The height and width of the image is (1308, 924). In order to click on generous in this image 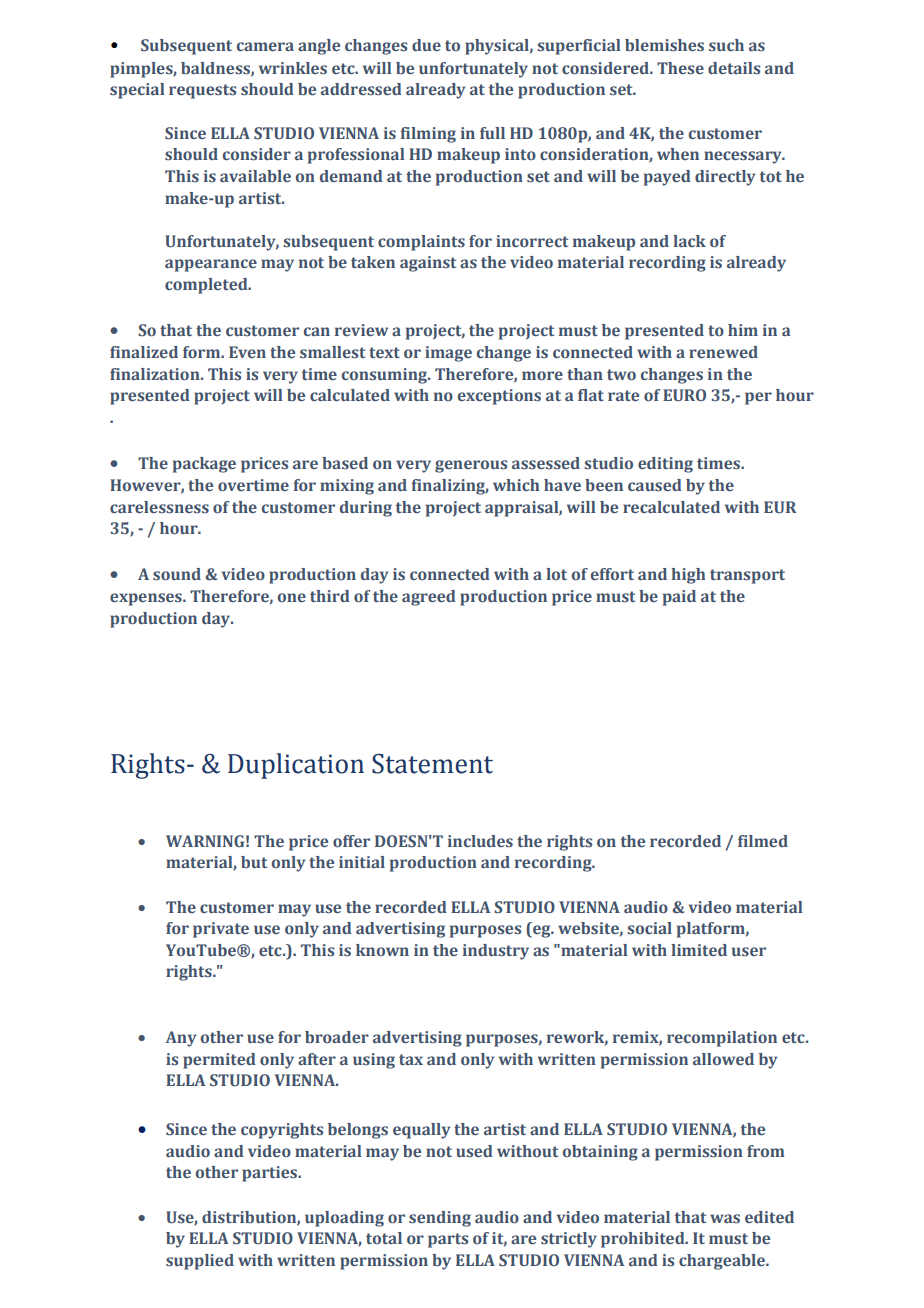, I will do `click(471, 466)`.
